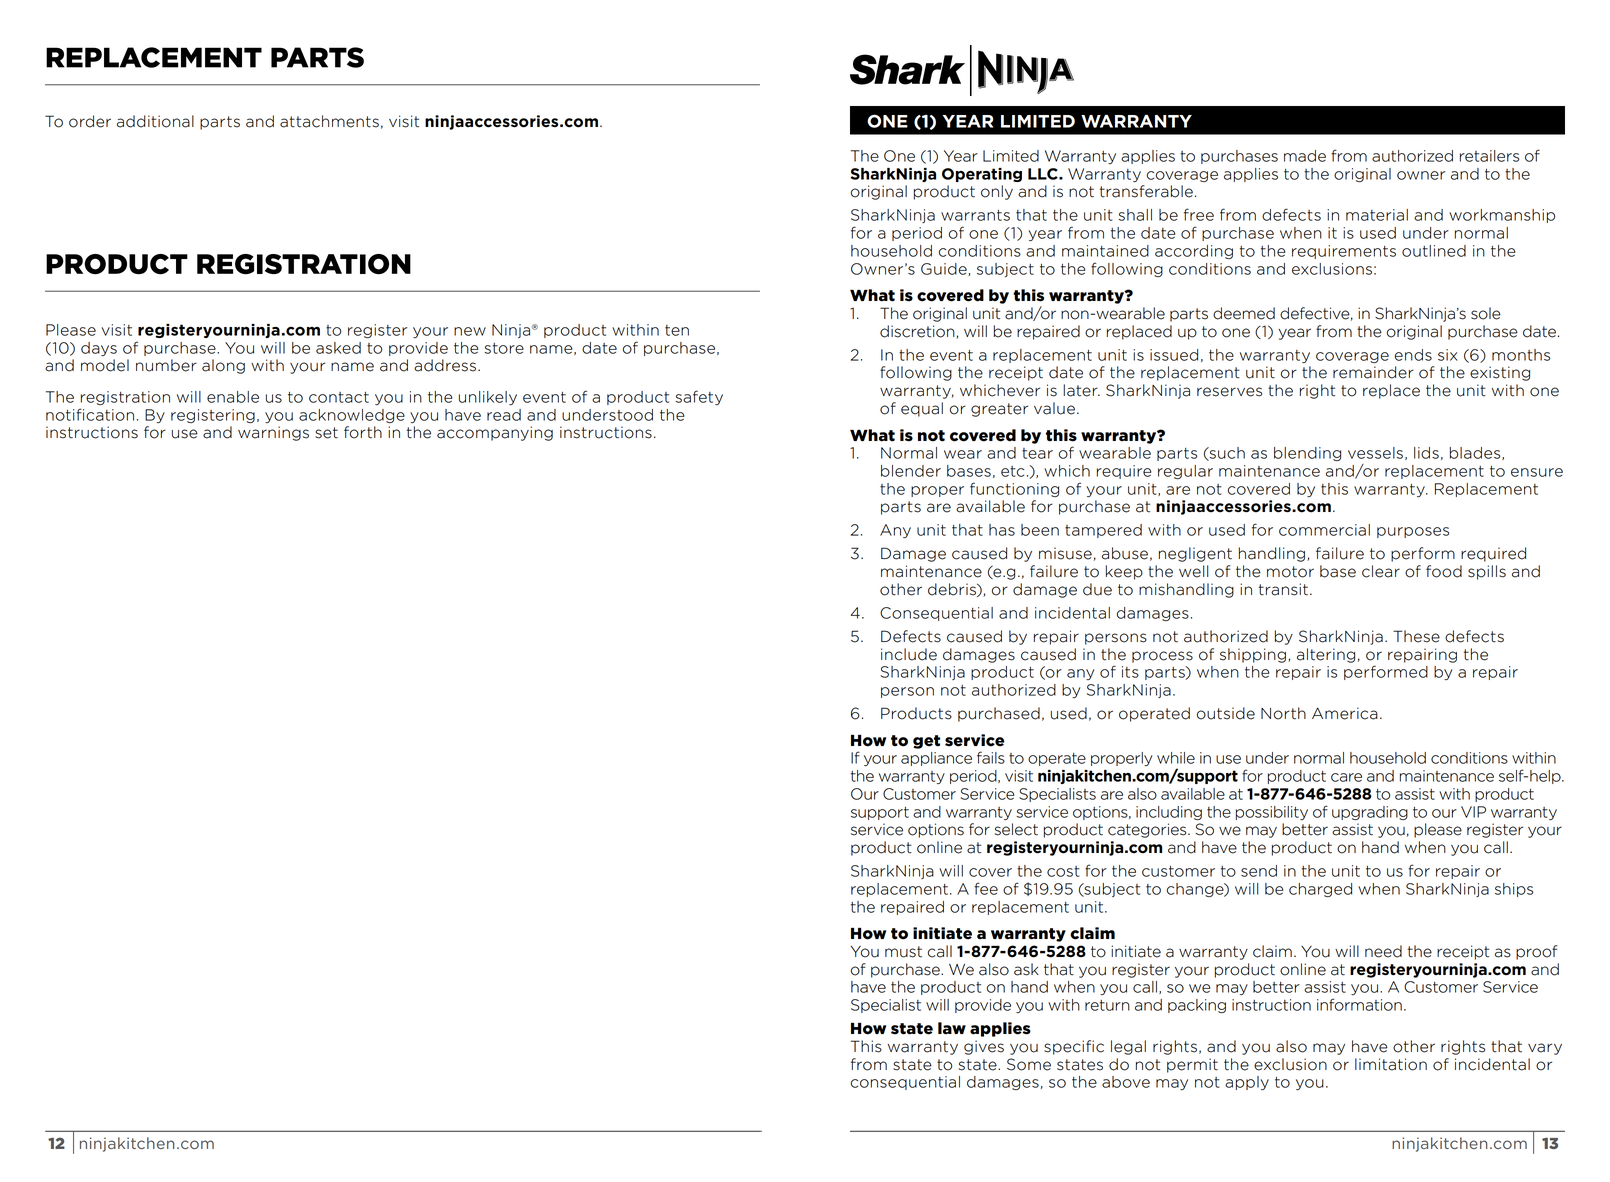  Describe the element at coordinates (699, 397) in the document. I see `safety` at that location.
